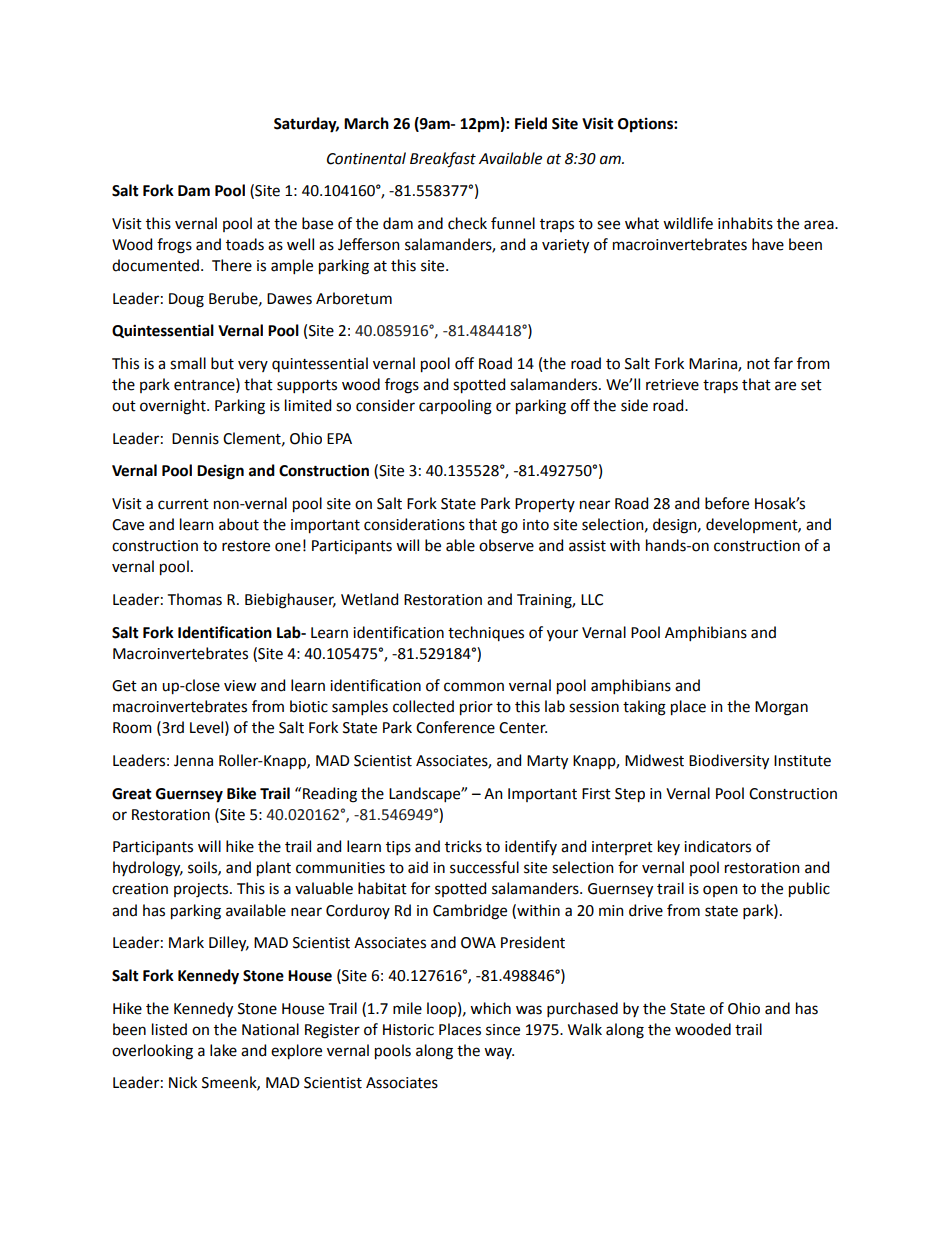  What do you see at coordinates (717, 846) in the document?
I see `indicators` at bounding box center [717, 846].
